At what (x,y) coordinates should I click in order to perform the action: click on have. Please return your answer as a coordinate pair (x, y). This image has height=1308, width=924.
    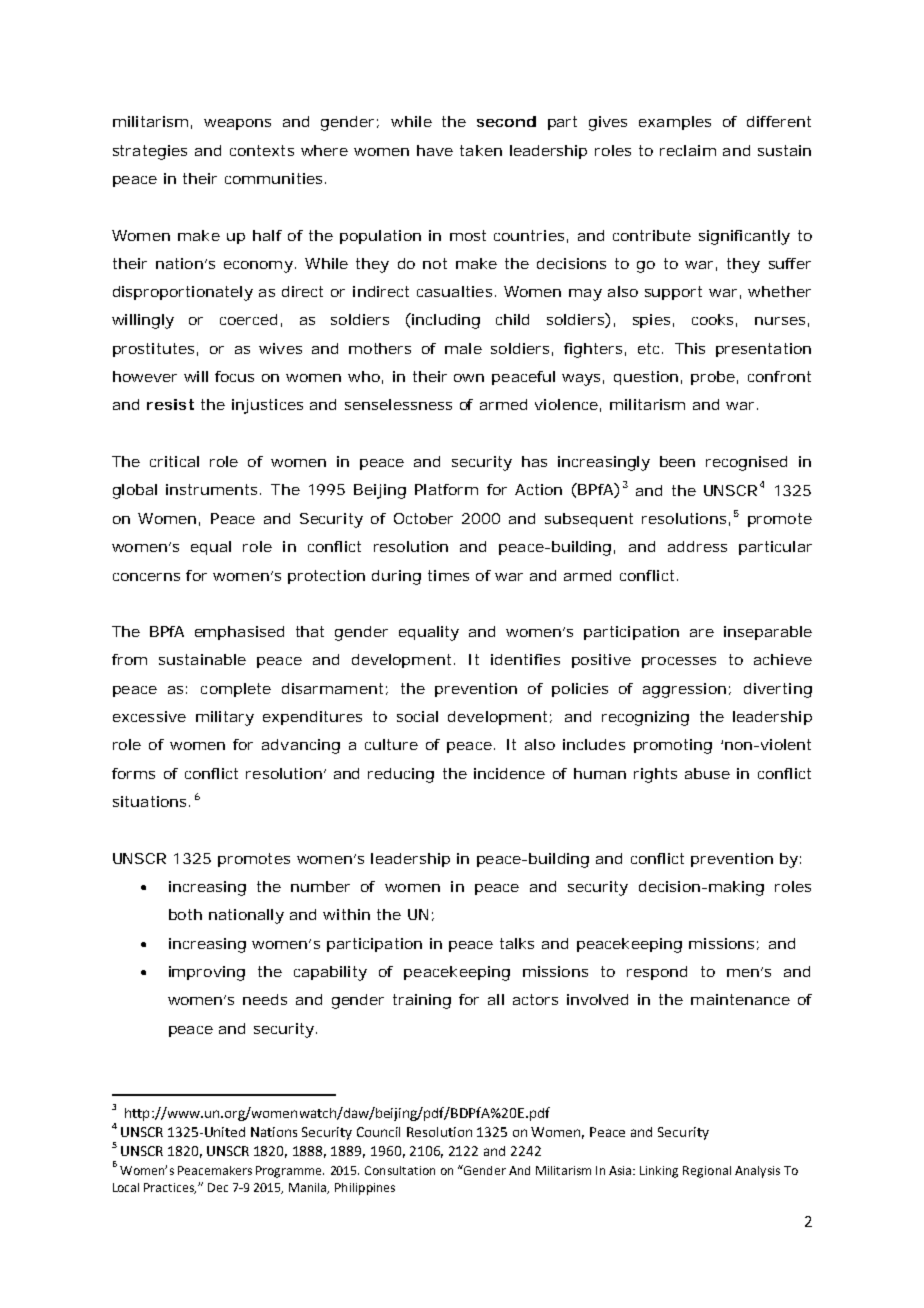
    Looking at the image, I should click on (435, 150).
